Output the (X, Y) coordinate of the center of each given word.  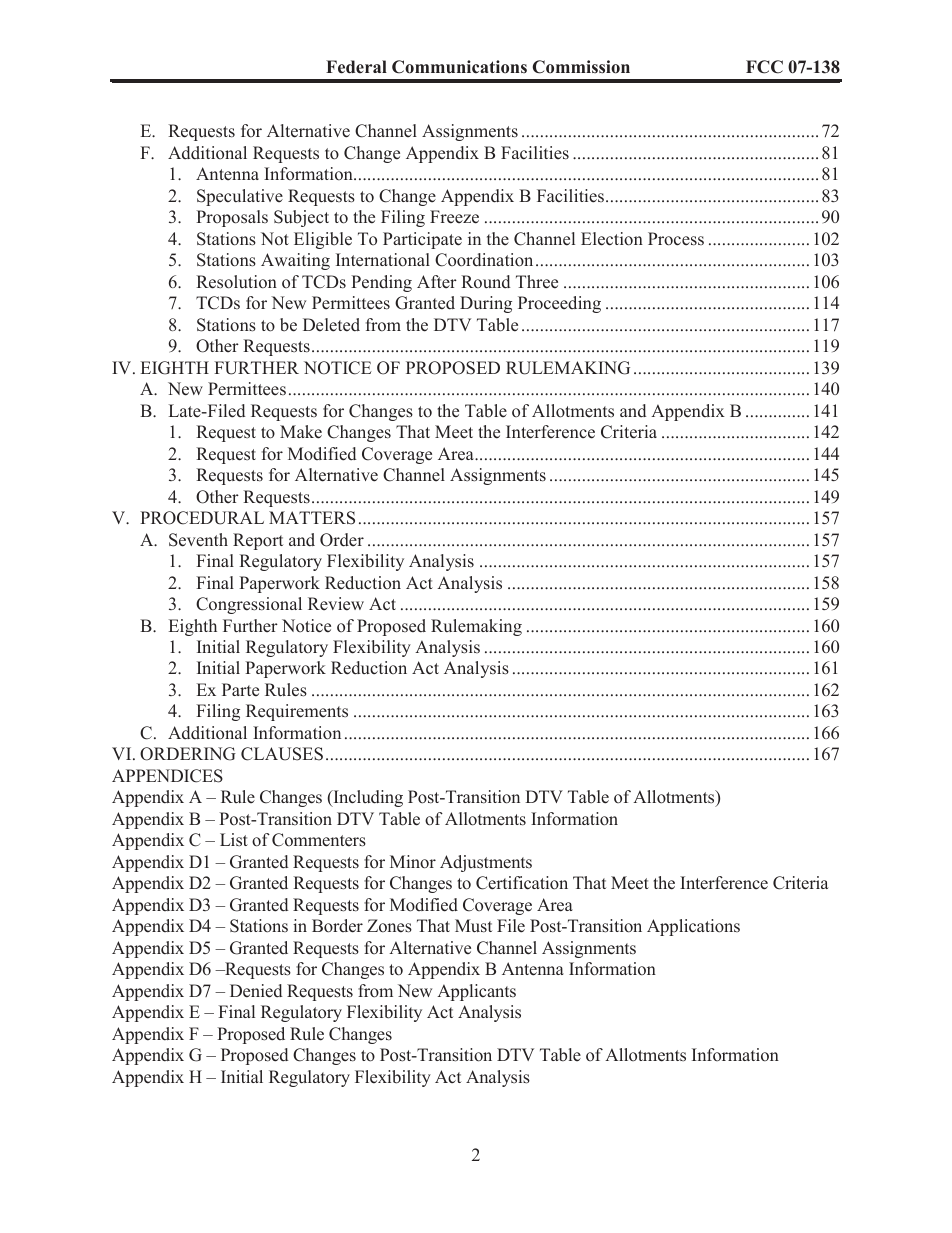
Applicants (476, 992)
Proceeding (559, 304)
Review (336, 604)
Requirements (297, 712)
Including (367, 798)
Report (258, 541)
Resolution (236, 282)
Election (612, 239)
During (486, 304)
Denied (256, 991)
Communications (459, 67)
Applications (693, 927)
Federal (356, 67)
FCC (764, 67)
